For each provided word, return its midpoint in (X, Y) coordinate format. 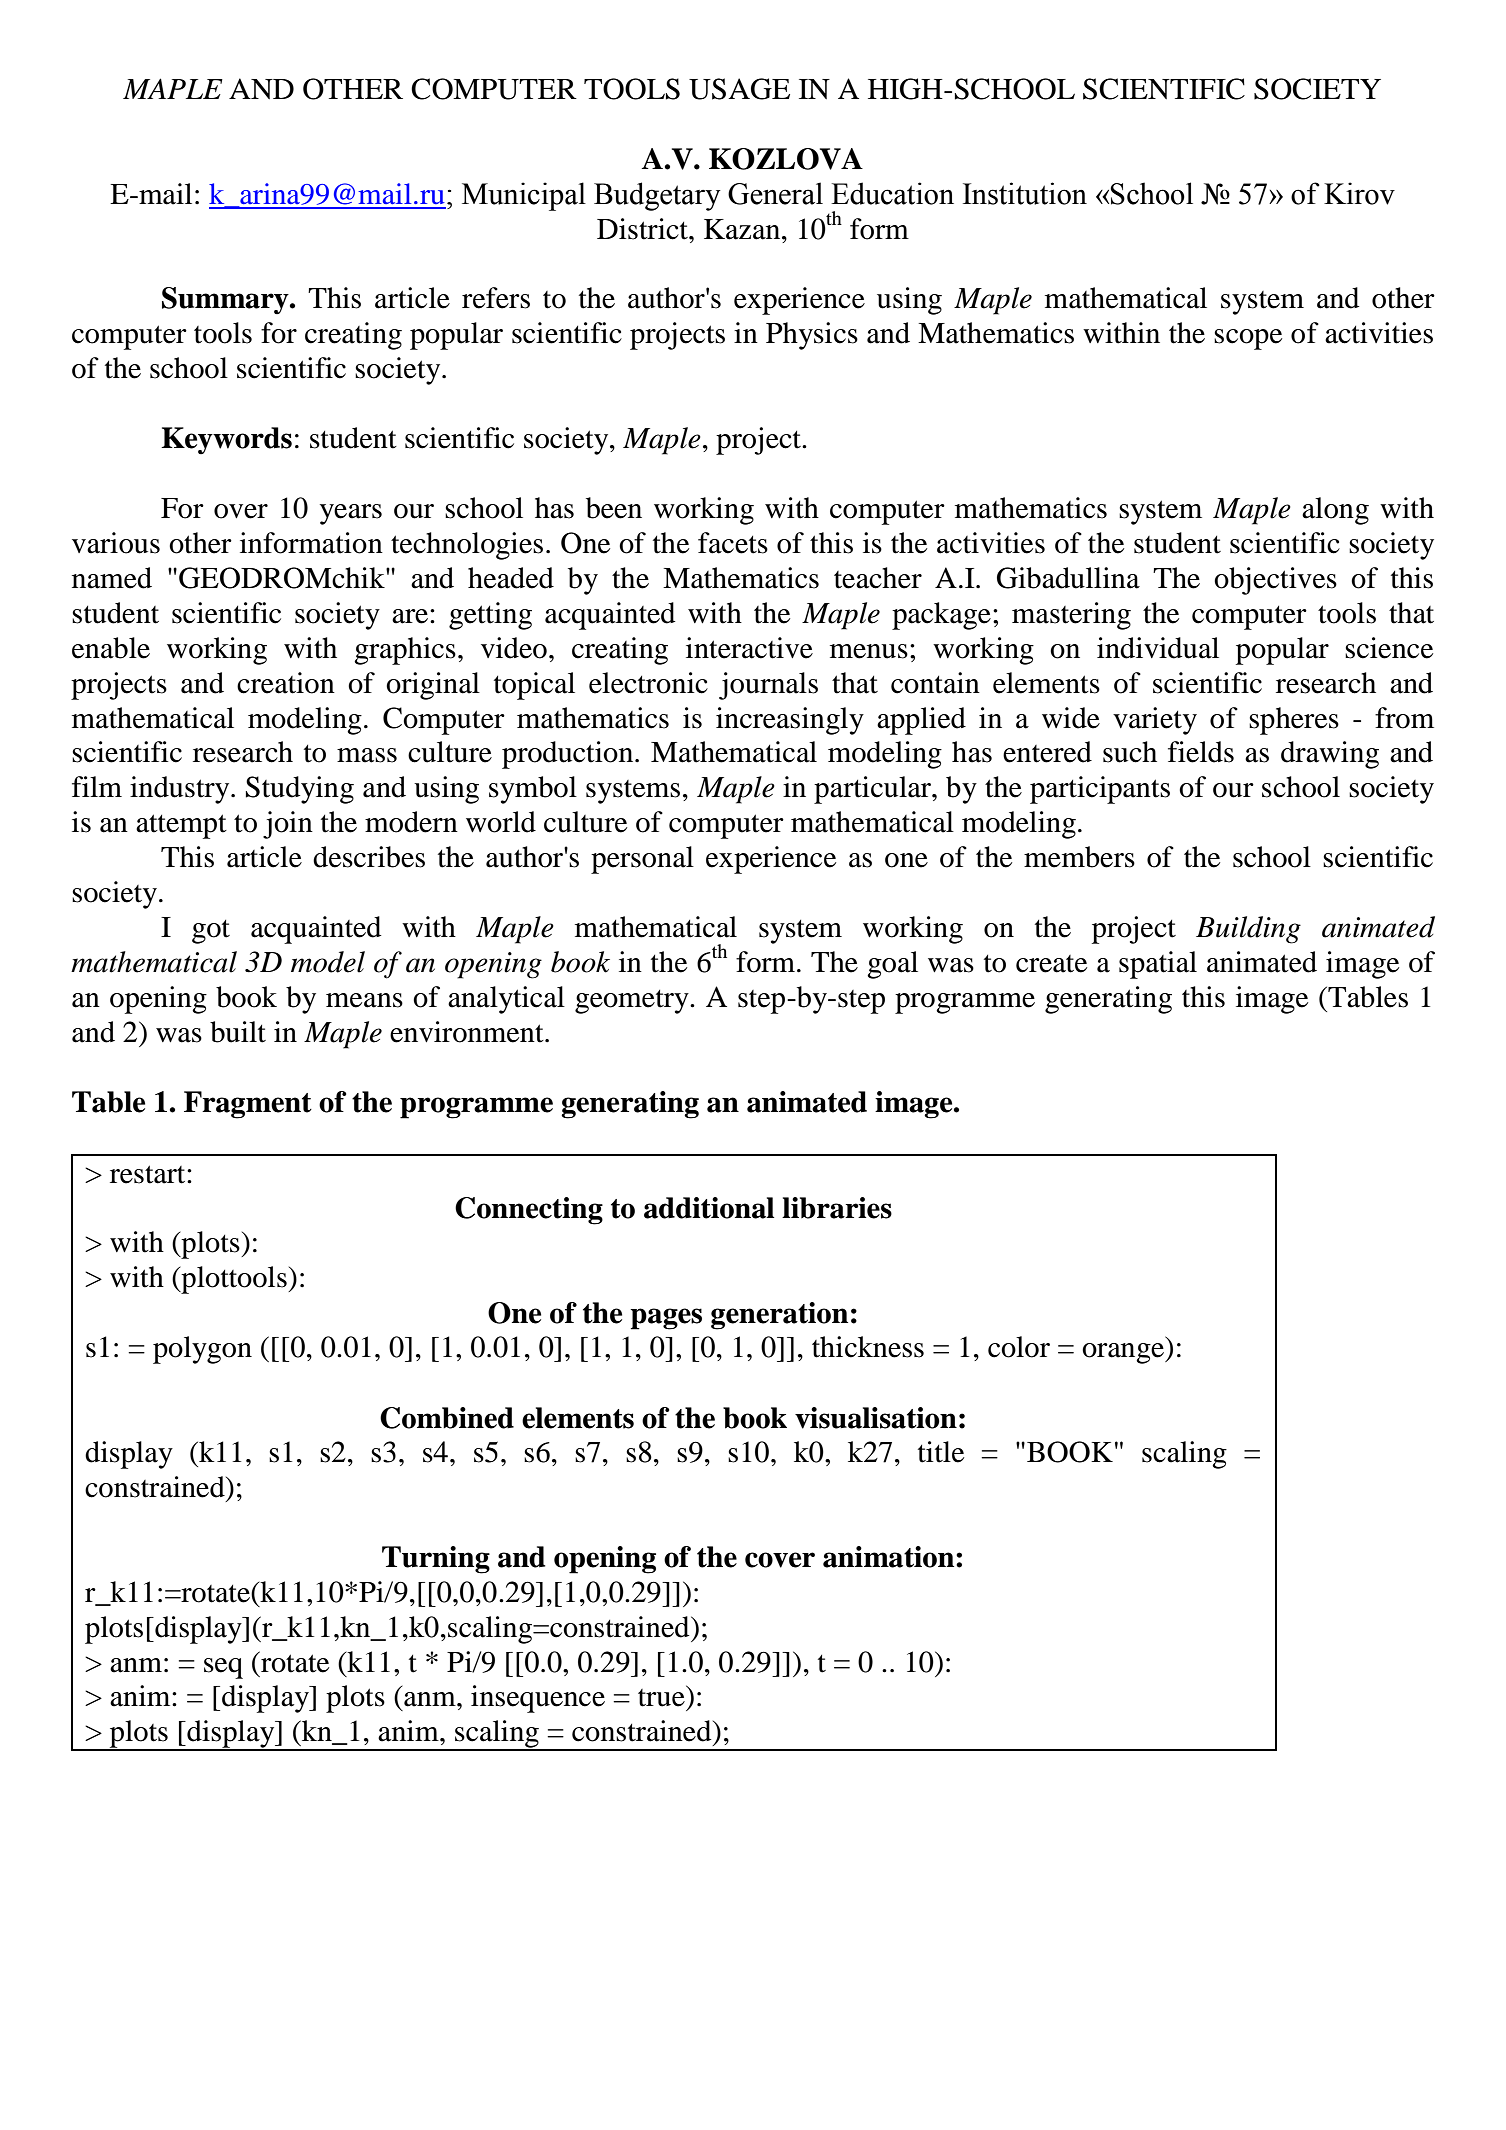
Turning (436, 1560)
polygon (202, 1350)
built (238, 1032)
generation (779, 1316)
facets (733, 543)
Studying (300, 790)
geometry (633, 1002)
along (1335, 511)
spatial (1158, 965)
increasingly (790, 721)
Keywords (226, 440)
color (1019, 1347)
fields (1201, 752)
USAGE (739, 89)
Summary (226, 300)
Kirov (1359, 193)
